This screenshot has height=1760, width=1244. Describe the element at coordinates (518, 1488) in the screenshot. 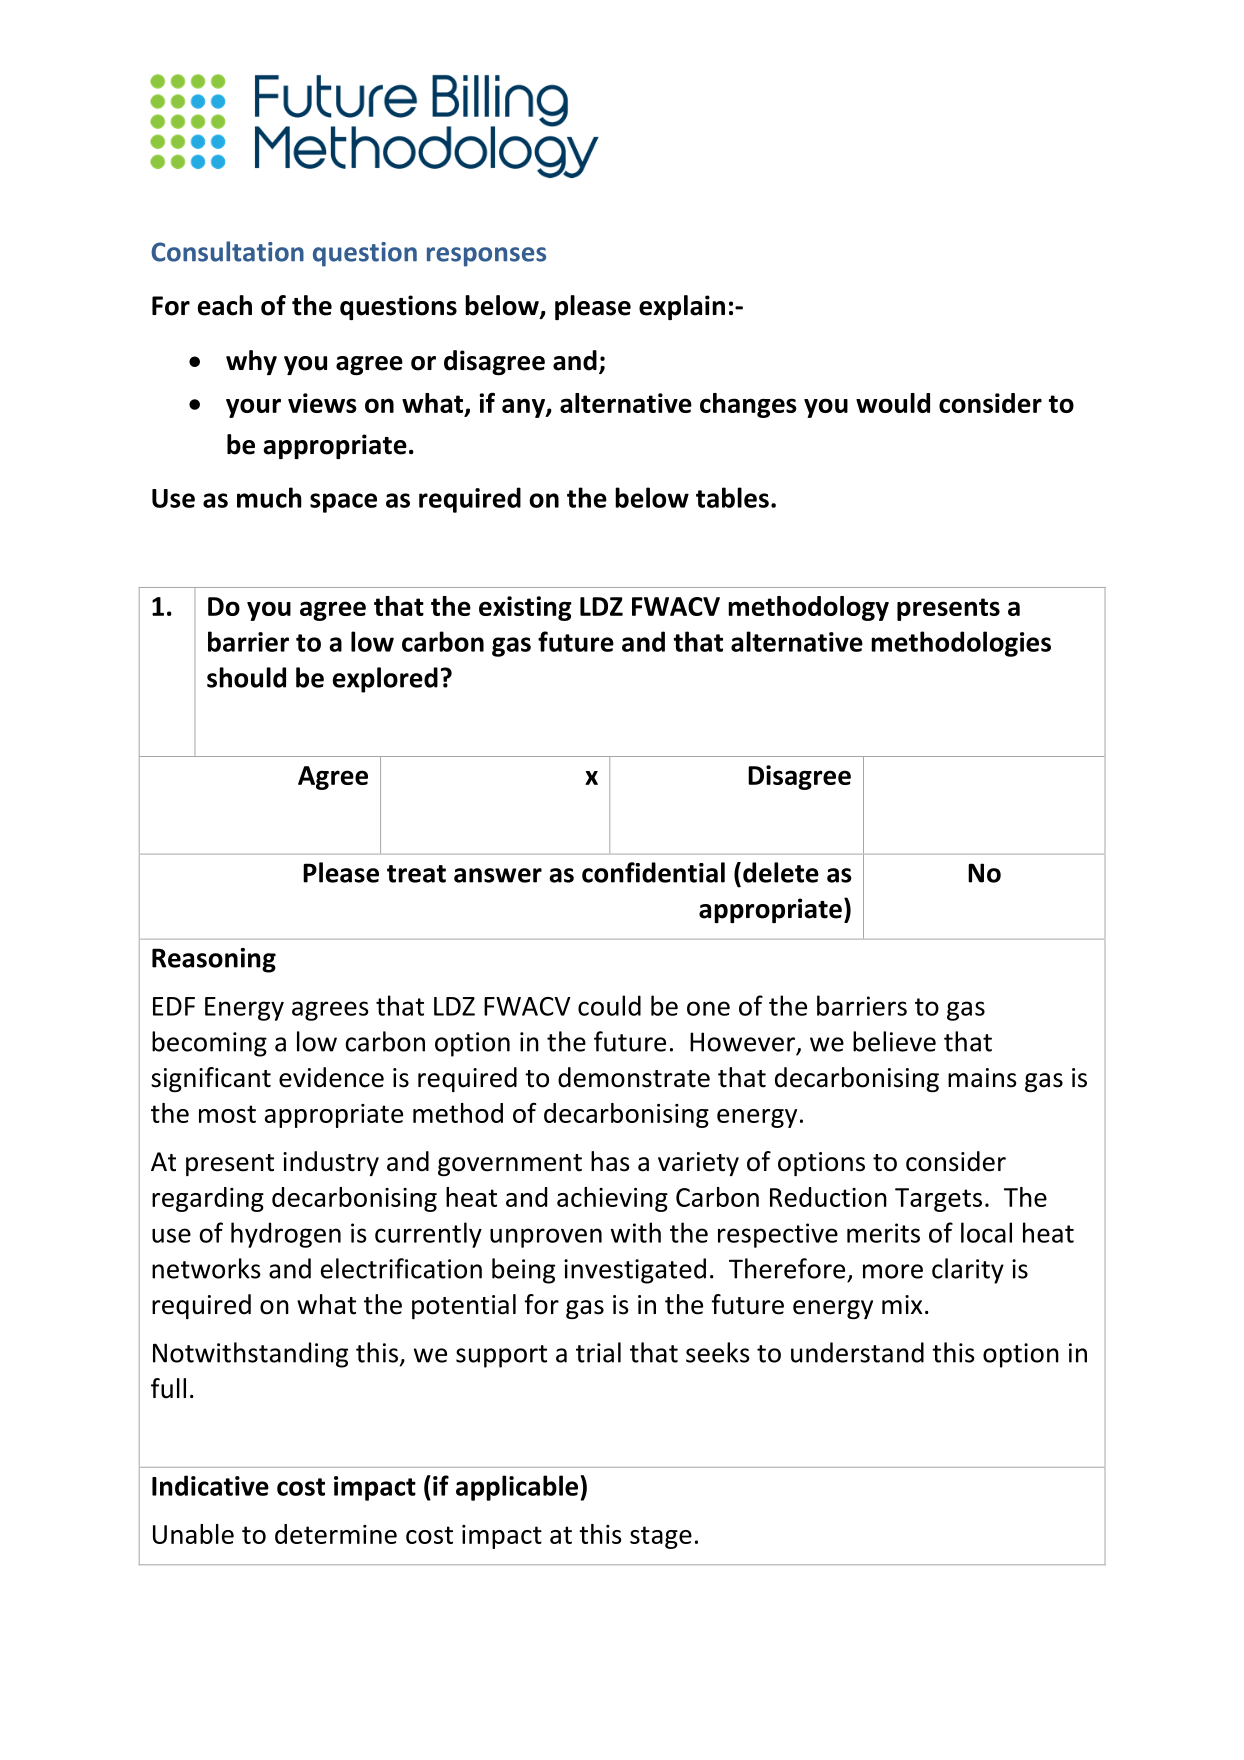

I see `applicable` at that location.
